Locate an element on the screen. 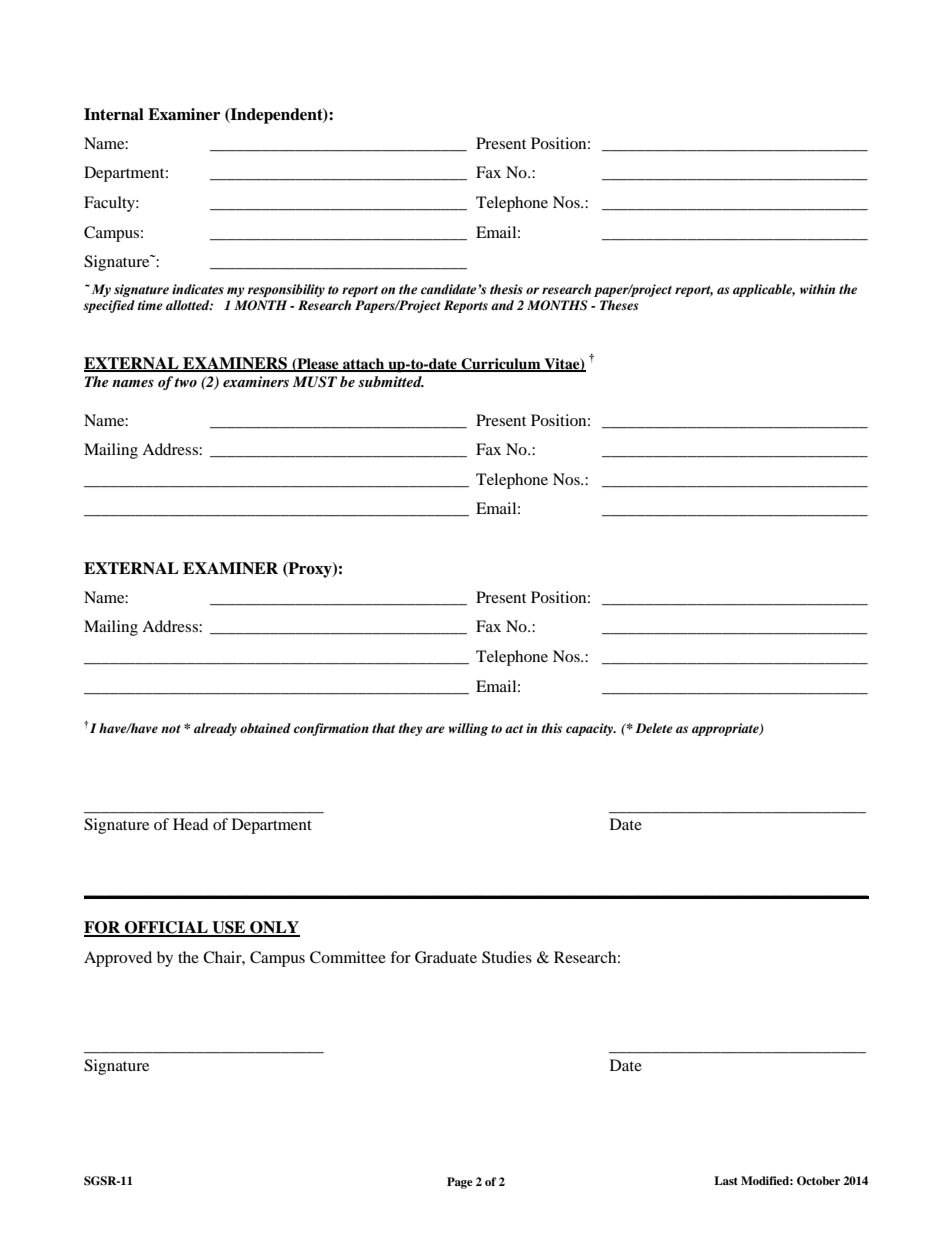  Theses is located at coordinates (619, 305).
